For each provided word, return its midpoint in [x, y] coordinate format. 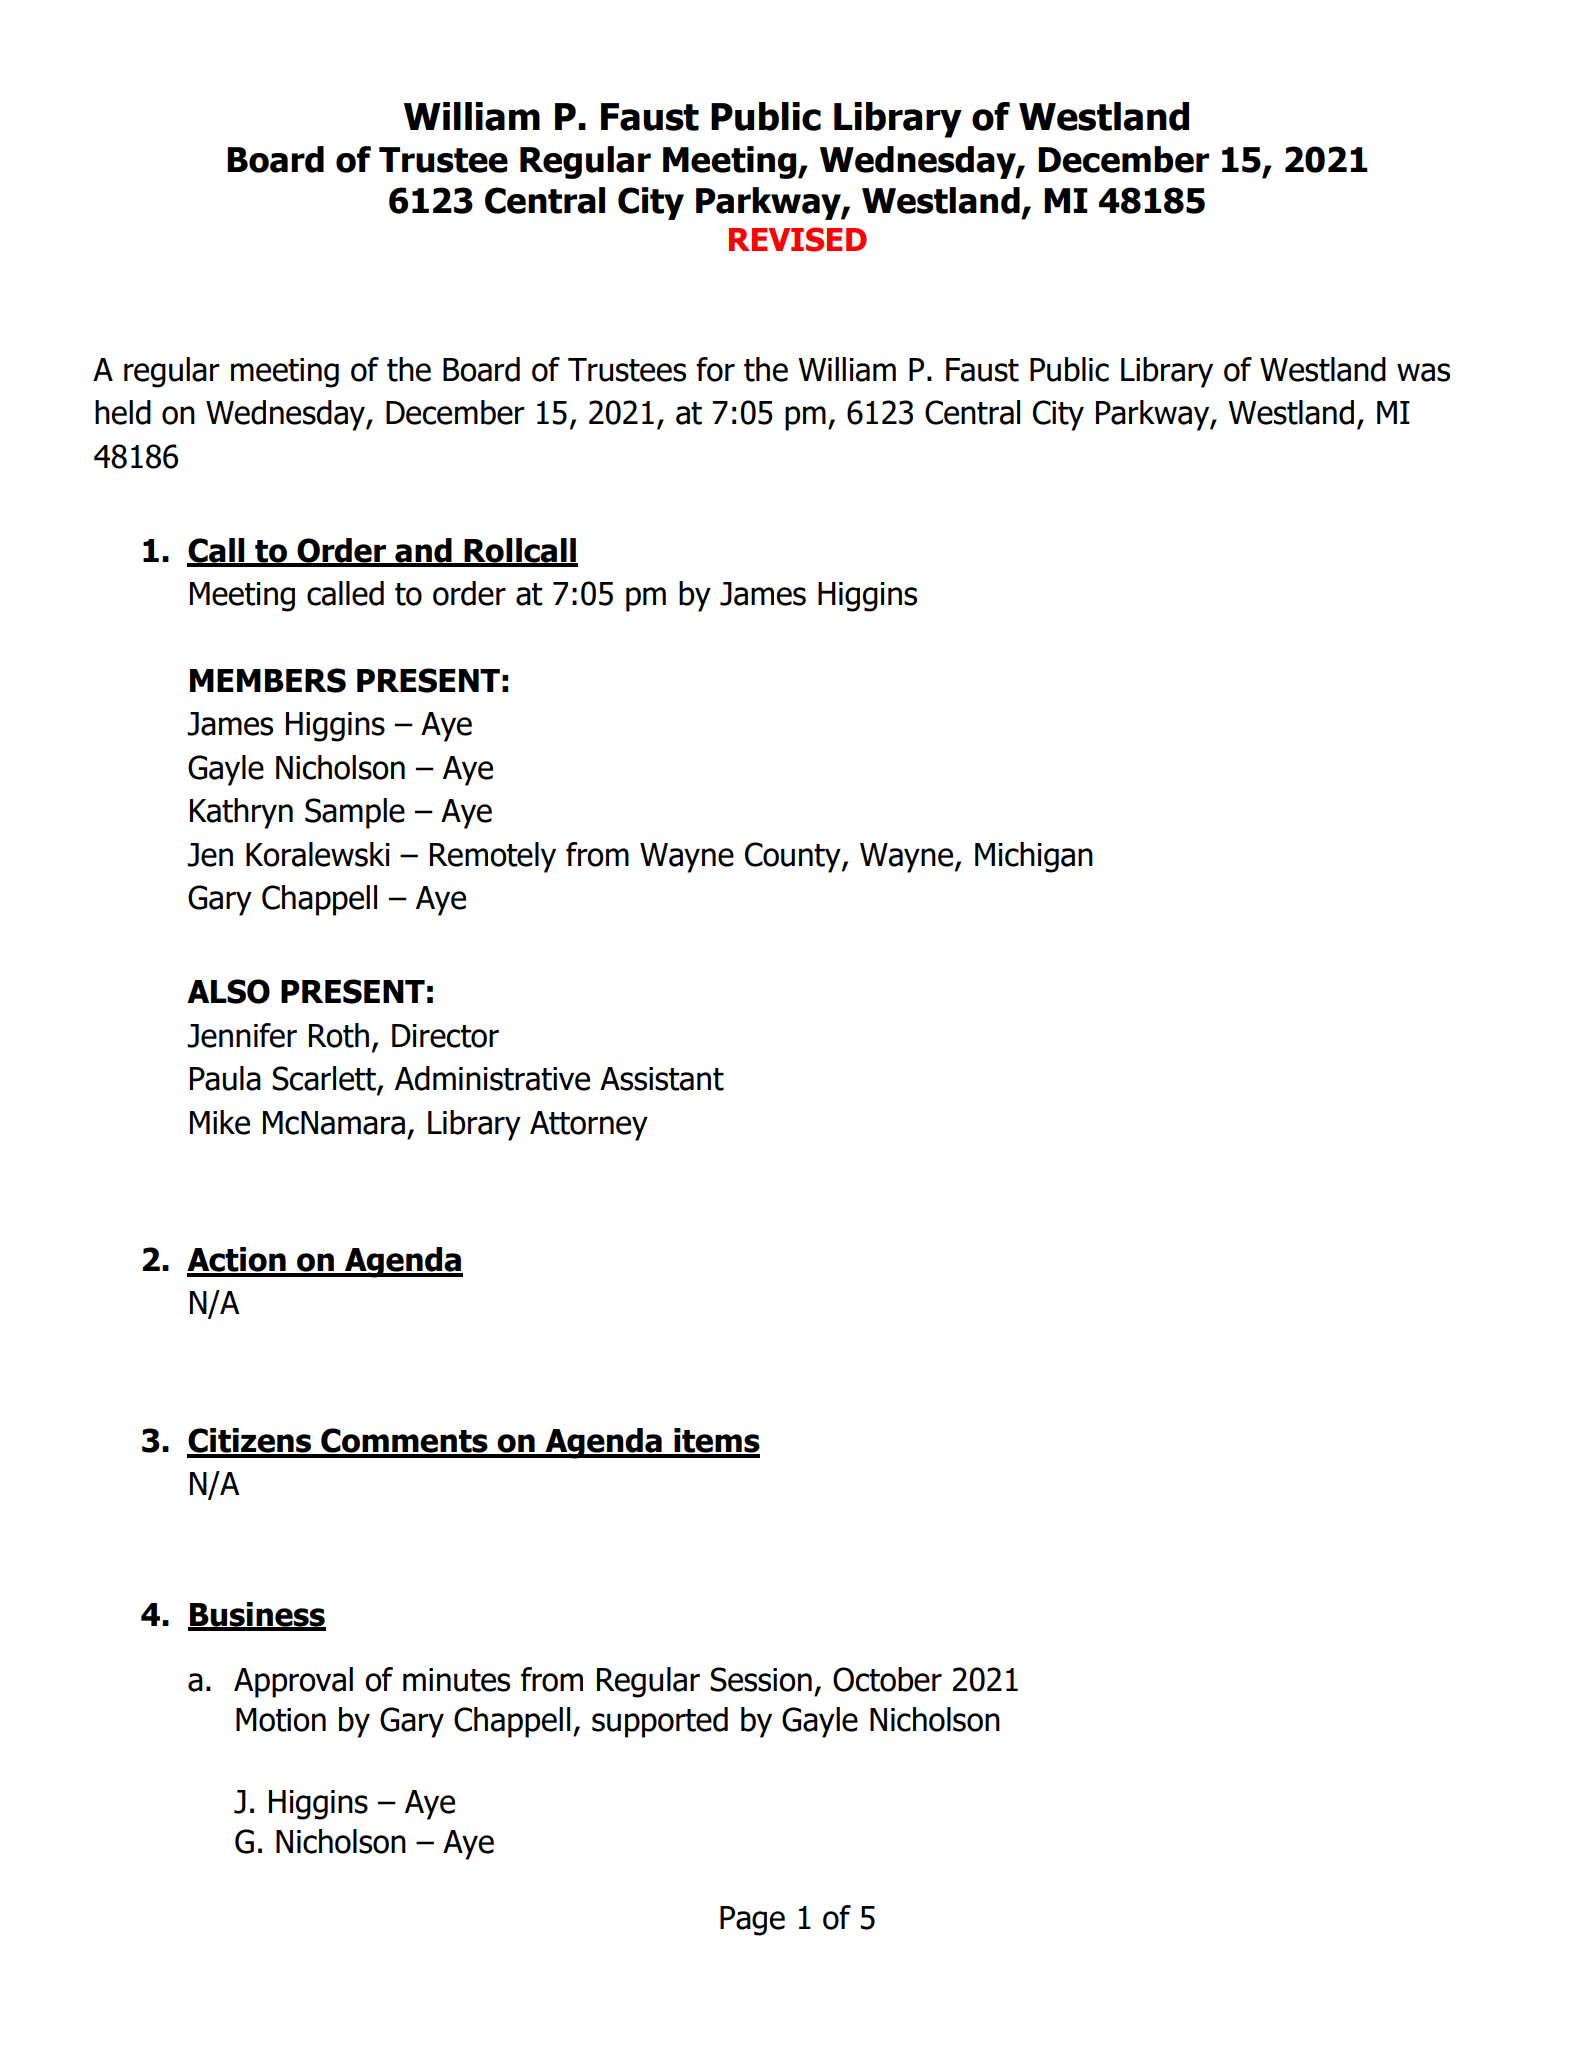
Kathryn [241, 813]
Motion [281, 1720]
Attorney [589, 1126]
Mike [220, 1122]
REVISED [798, 239]
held [123, 412]
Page [752, 1921]
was [1423, 372]
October [887, 1679]
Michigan [1034, 857]
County [794, 857]
